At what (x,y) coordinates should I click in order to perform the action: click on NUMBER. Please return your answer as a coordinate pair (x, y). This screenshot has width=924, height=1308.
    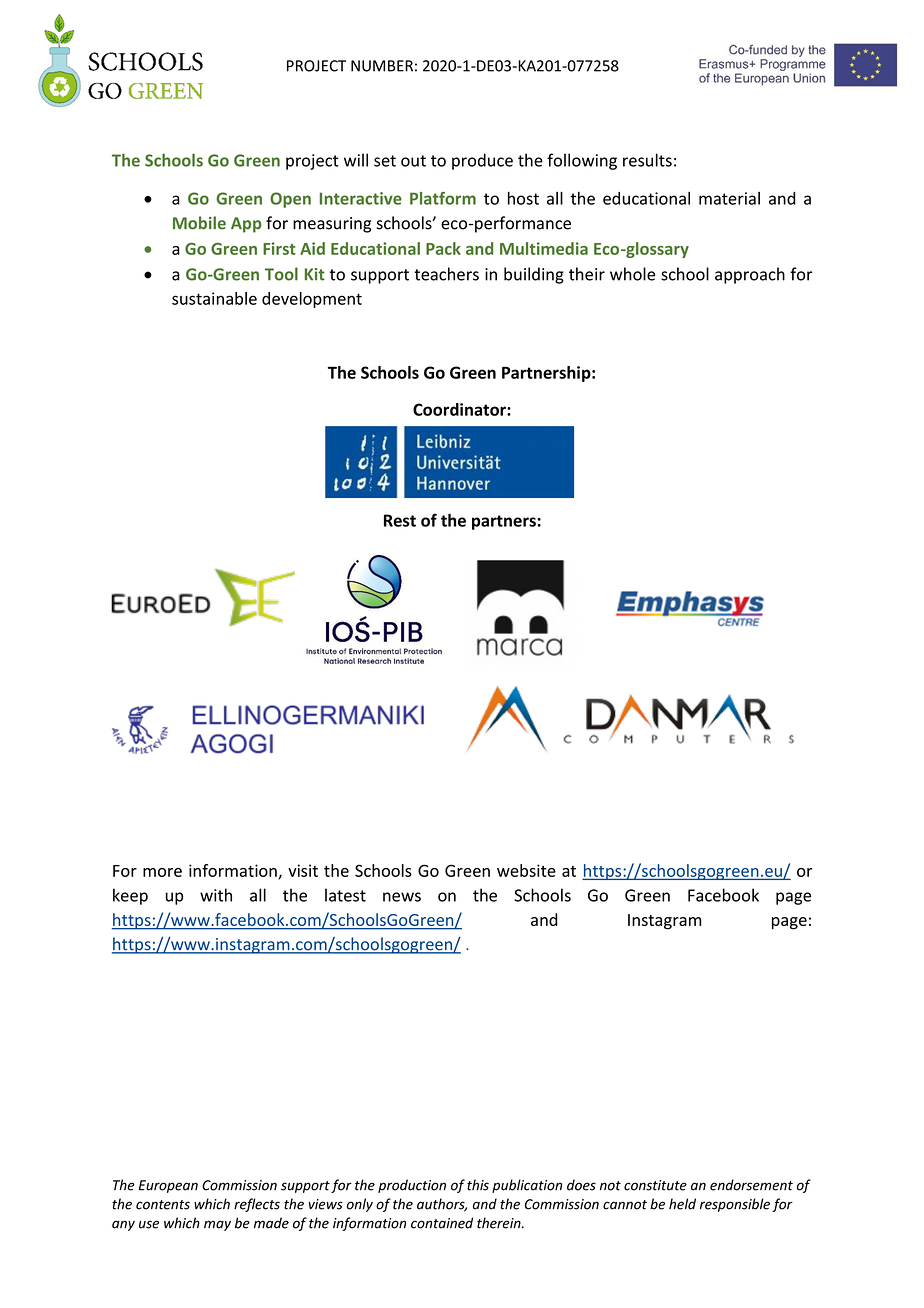
    Looking at the image, I should click on (382, 66).
